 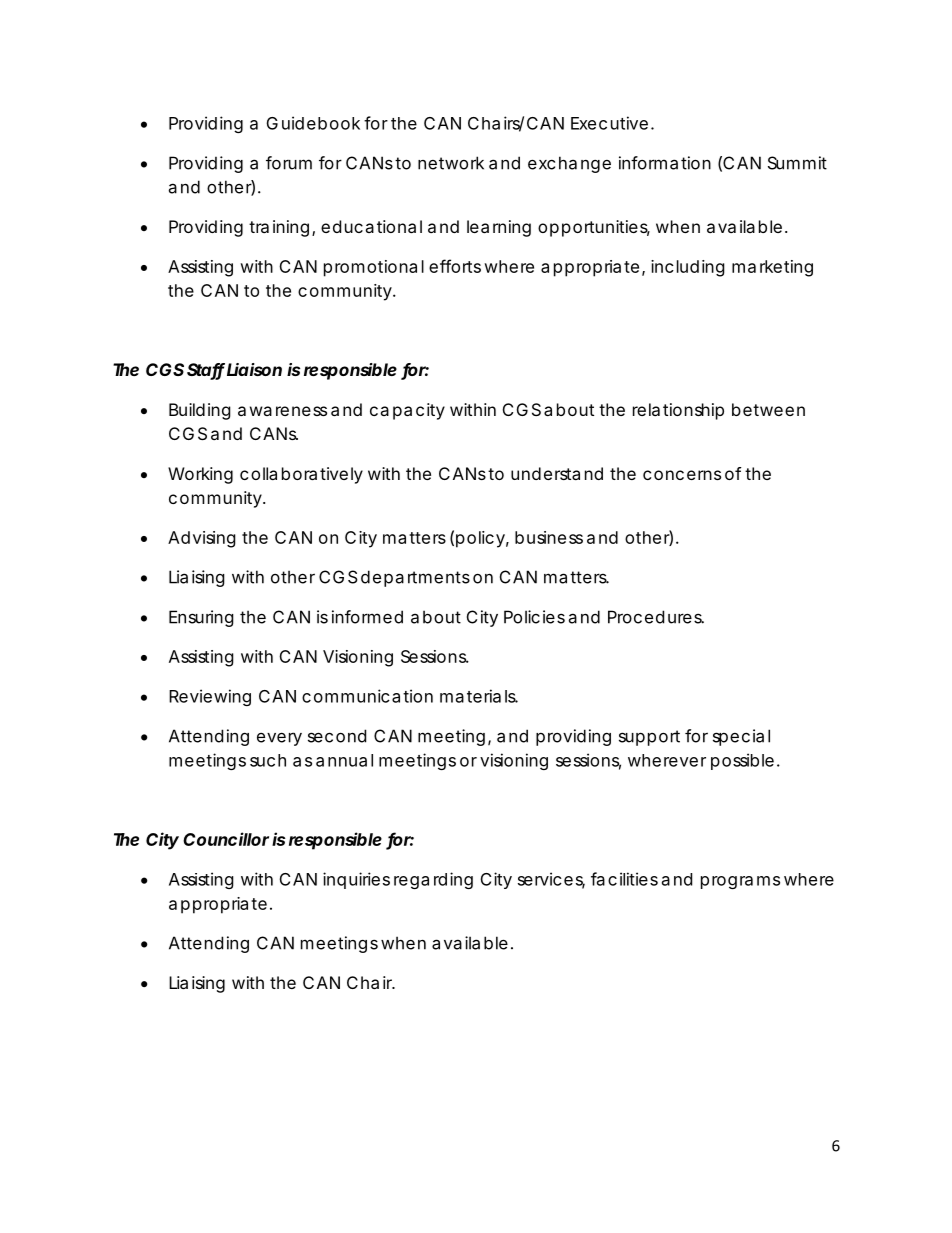 I want to click on Policies, so click(x=534, y=617).
